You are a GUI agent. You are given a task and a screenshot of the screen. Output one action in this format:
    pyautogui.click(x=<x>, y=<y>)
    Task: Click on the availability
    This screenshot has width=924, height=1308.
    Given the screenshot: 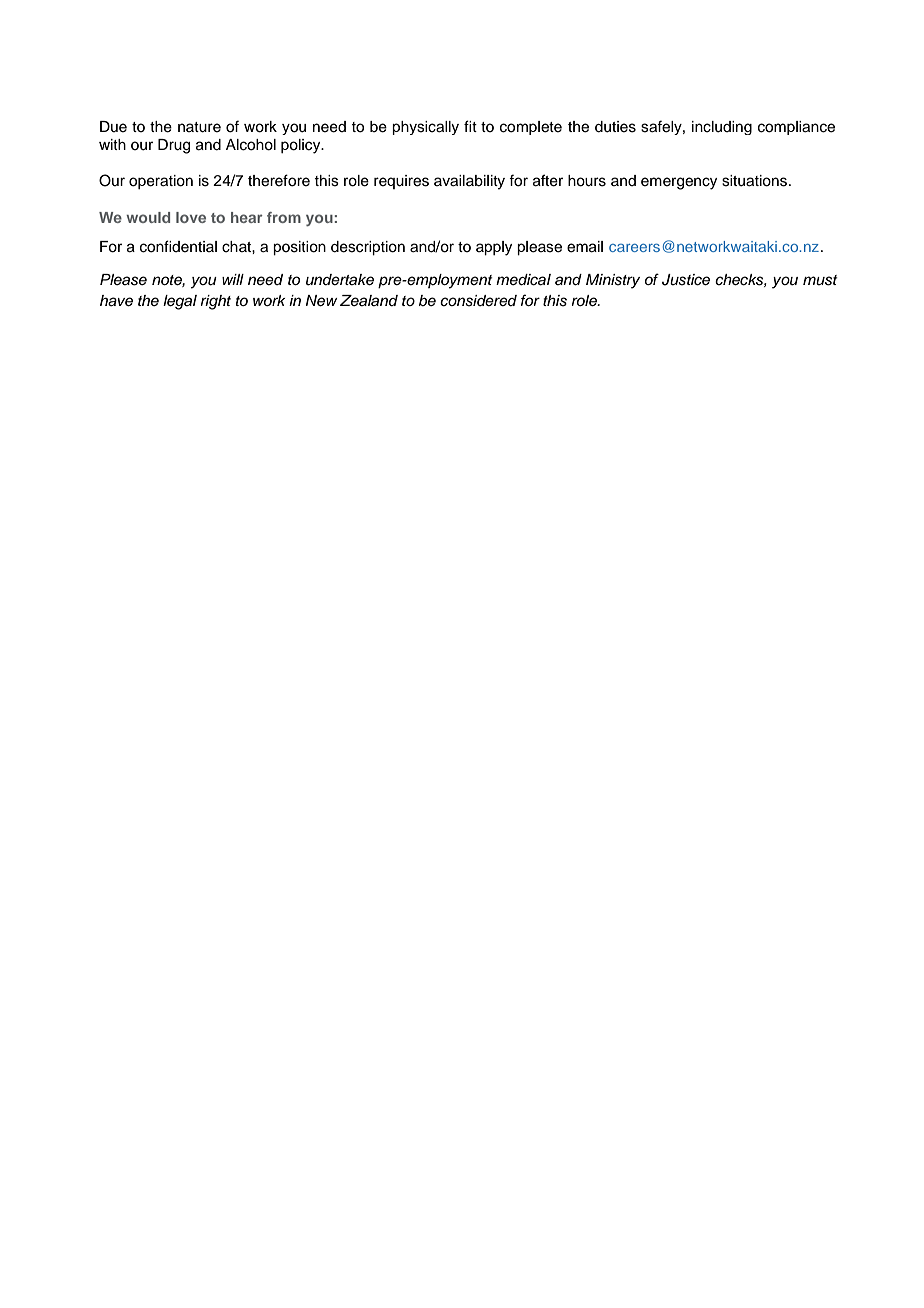 What is the action you would take?
    pyautogui.click(x=469, y=182)
